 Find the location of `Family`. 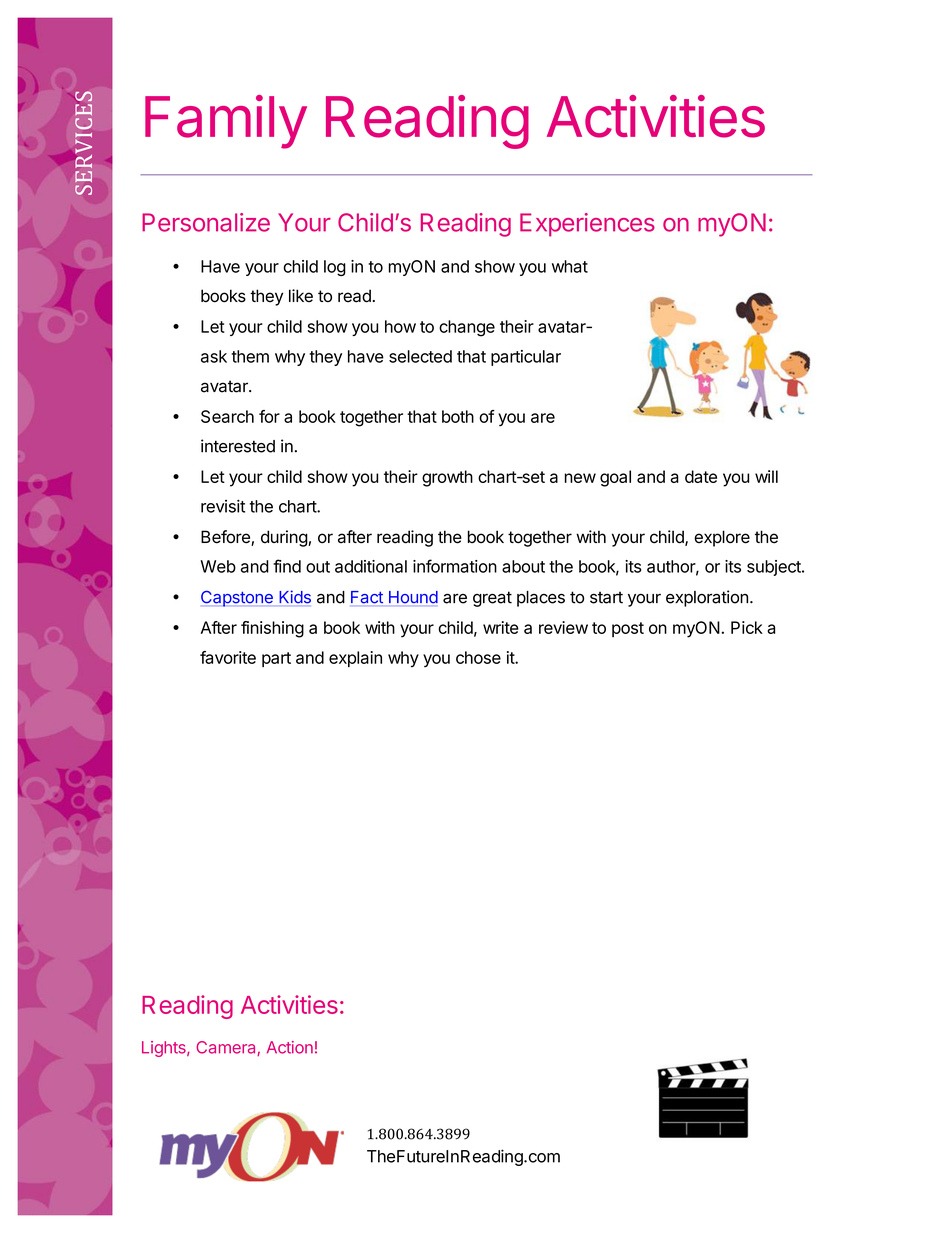

Family is located at coordinates (226, 122).
